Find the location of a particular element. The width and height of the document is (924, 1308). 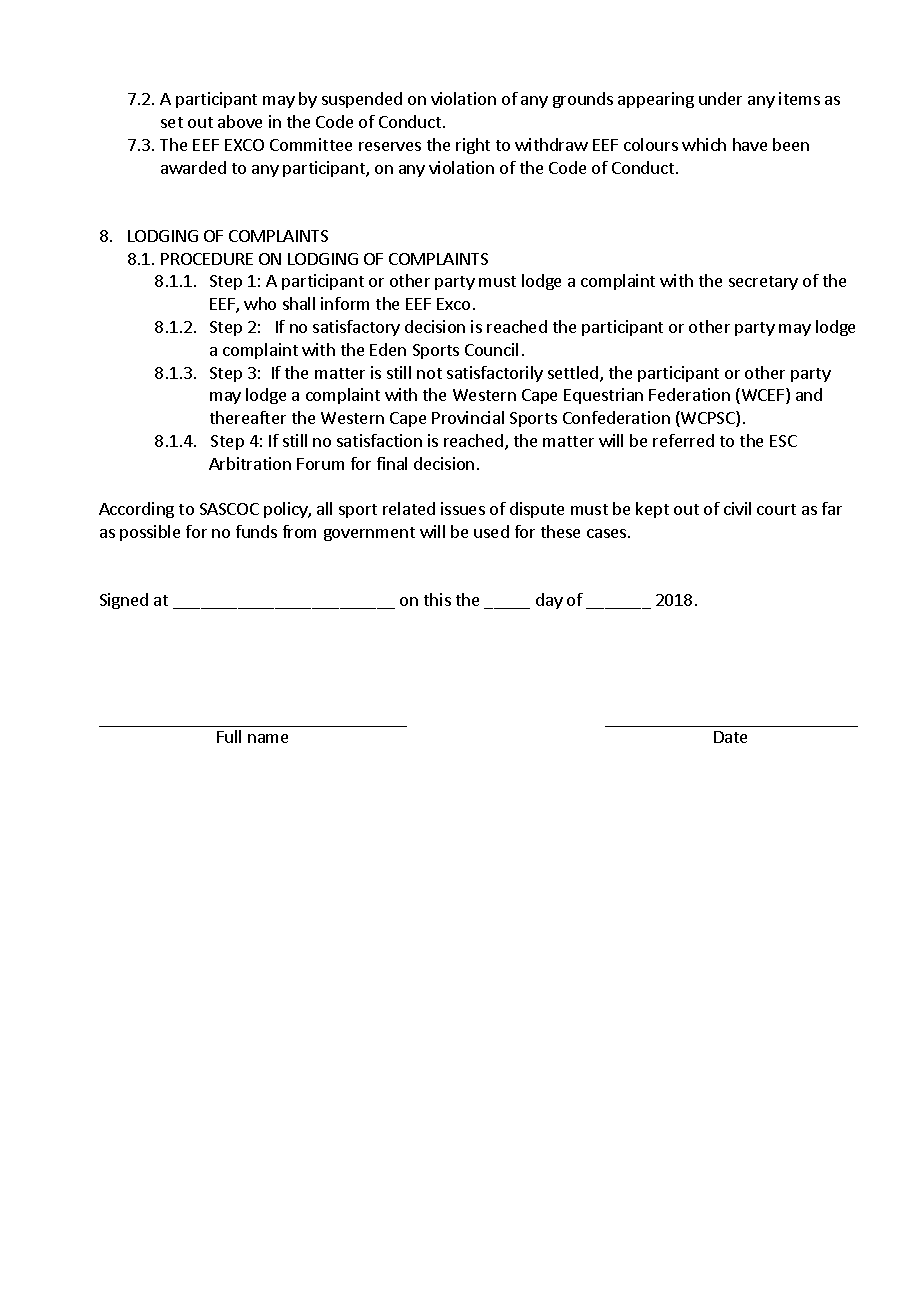

ESC is located at coordinates (783, 441).
